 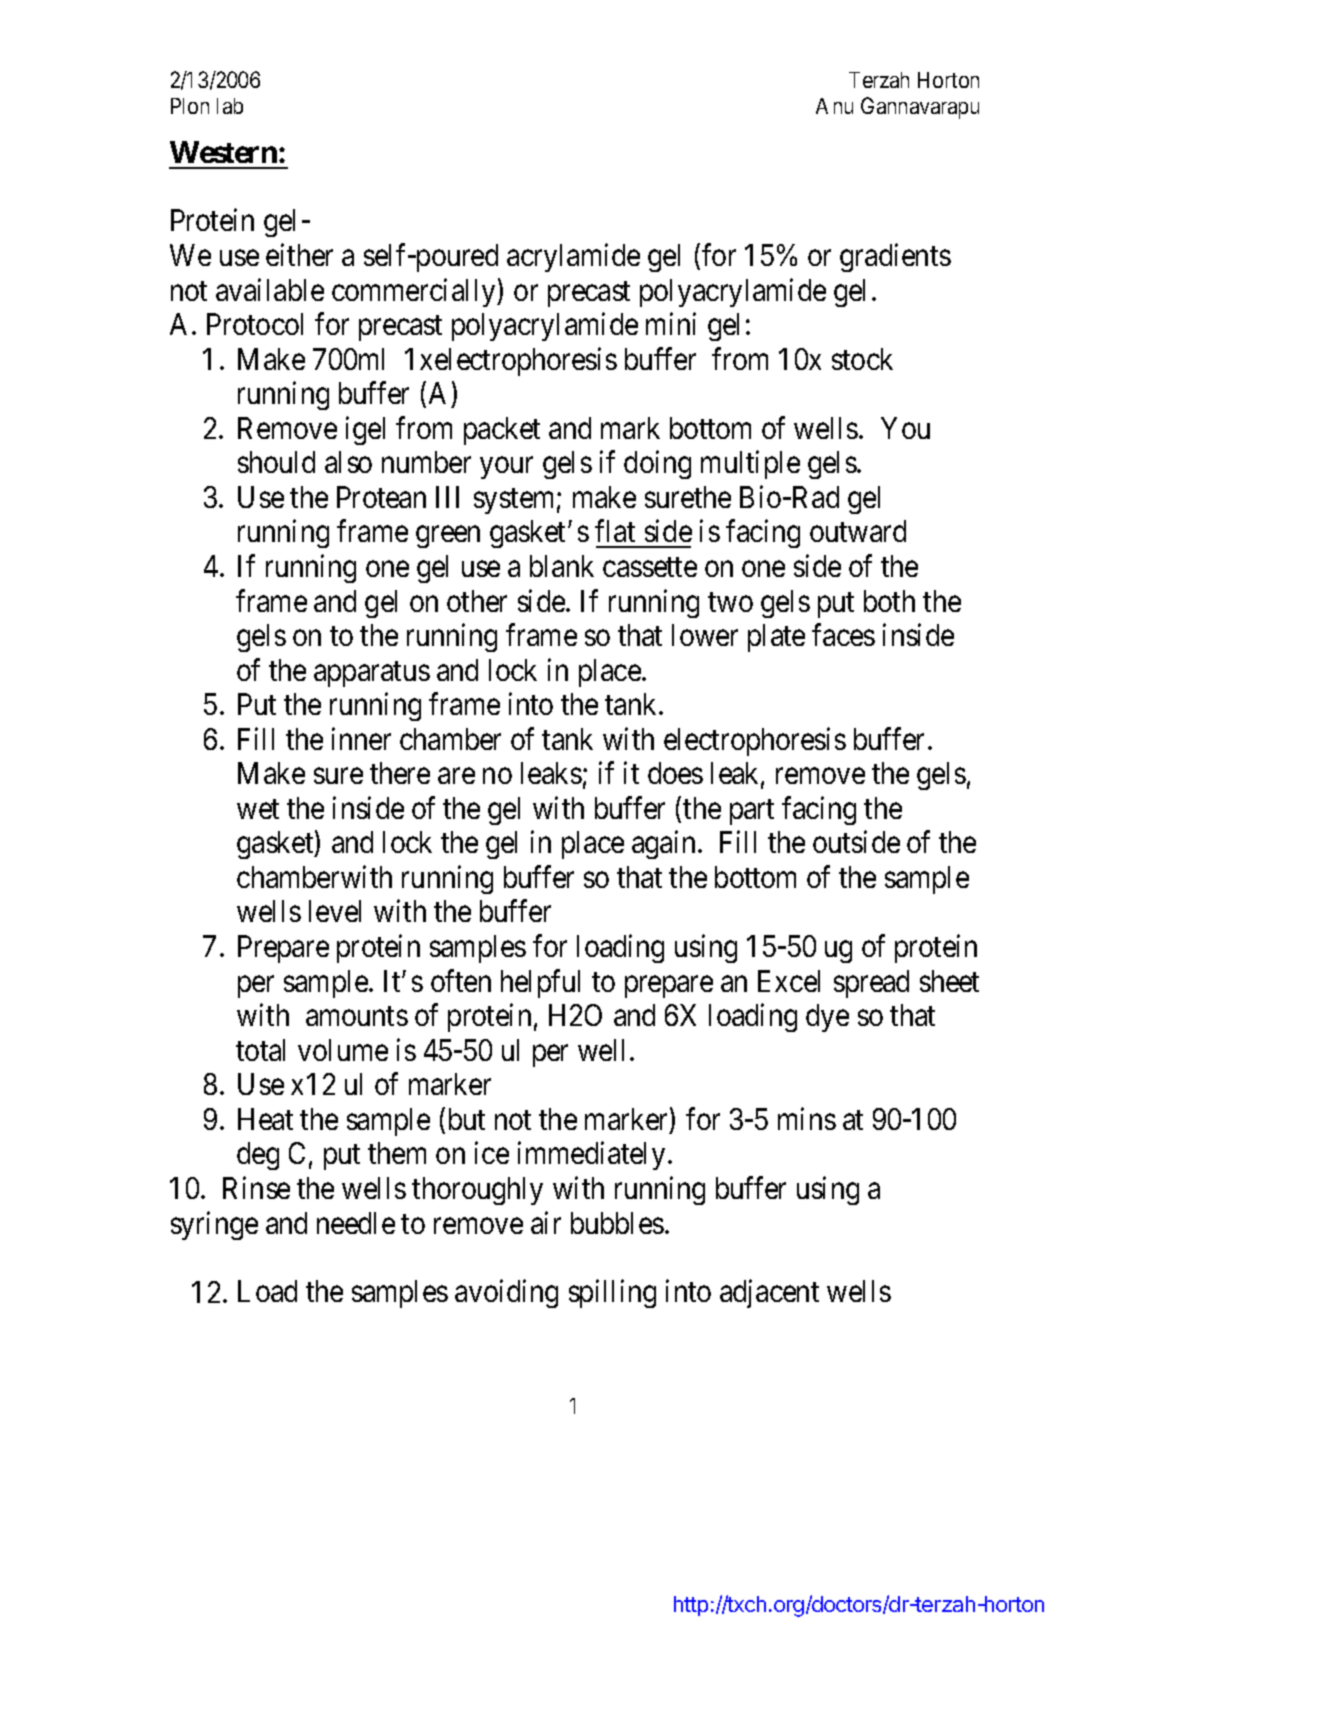 What do you see at coordinates (540, 983) in the screenshot?
I see `helpful` at bounding box center [540, 983].
